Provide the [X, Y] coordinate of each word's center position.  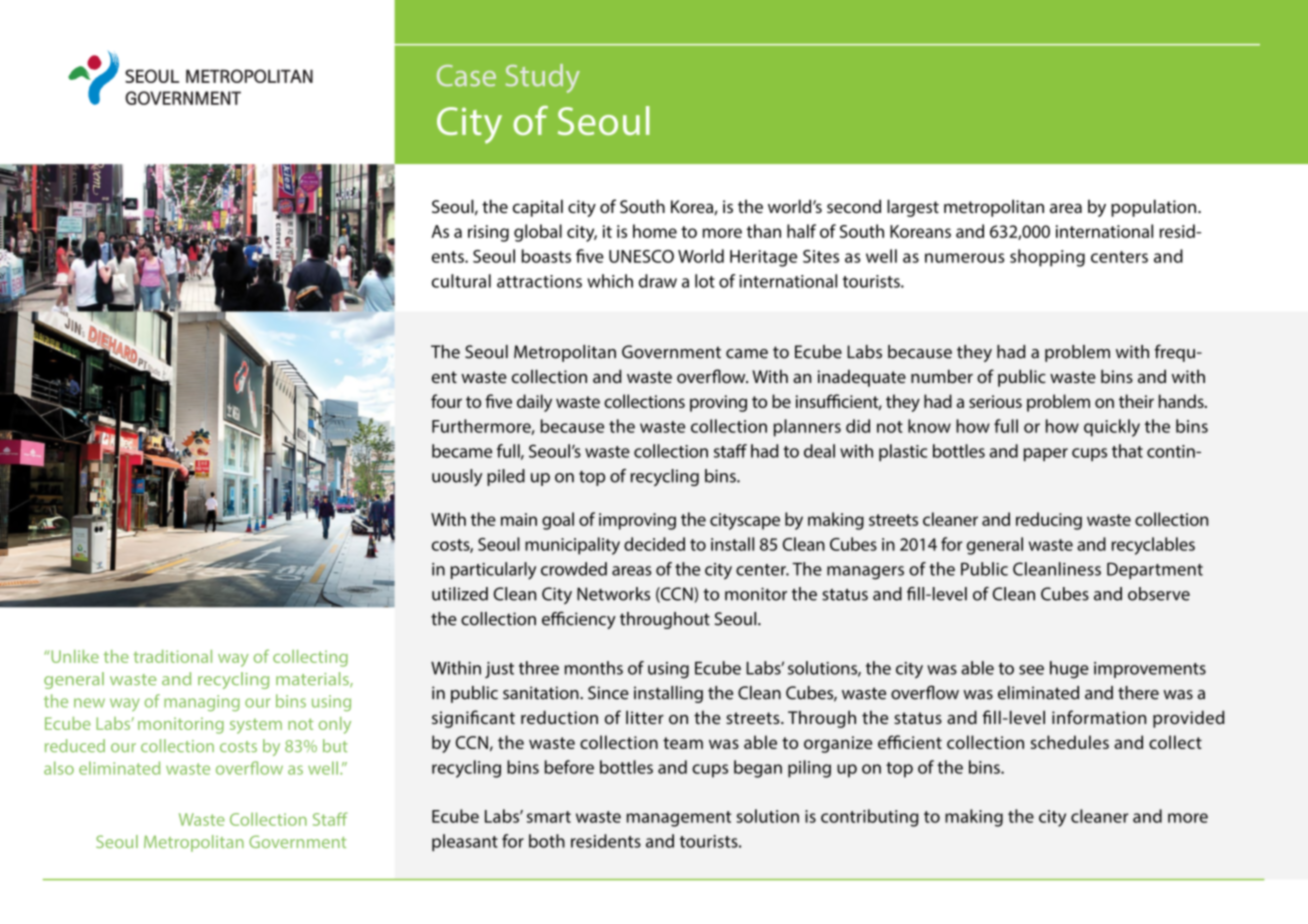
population [1155, 208]
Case [466, 76]
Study [543, 78]
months [594, 668]
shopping [1047, 258]
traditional [172, 656]
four [446, 401]
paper [1046, 454]
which [610, 281]
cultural [461, 281]
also [59, 768]
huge [1069, 670]
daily [534, 403]
